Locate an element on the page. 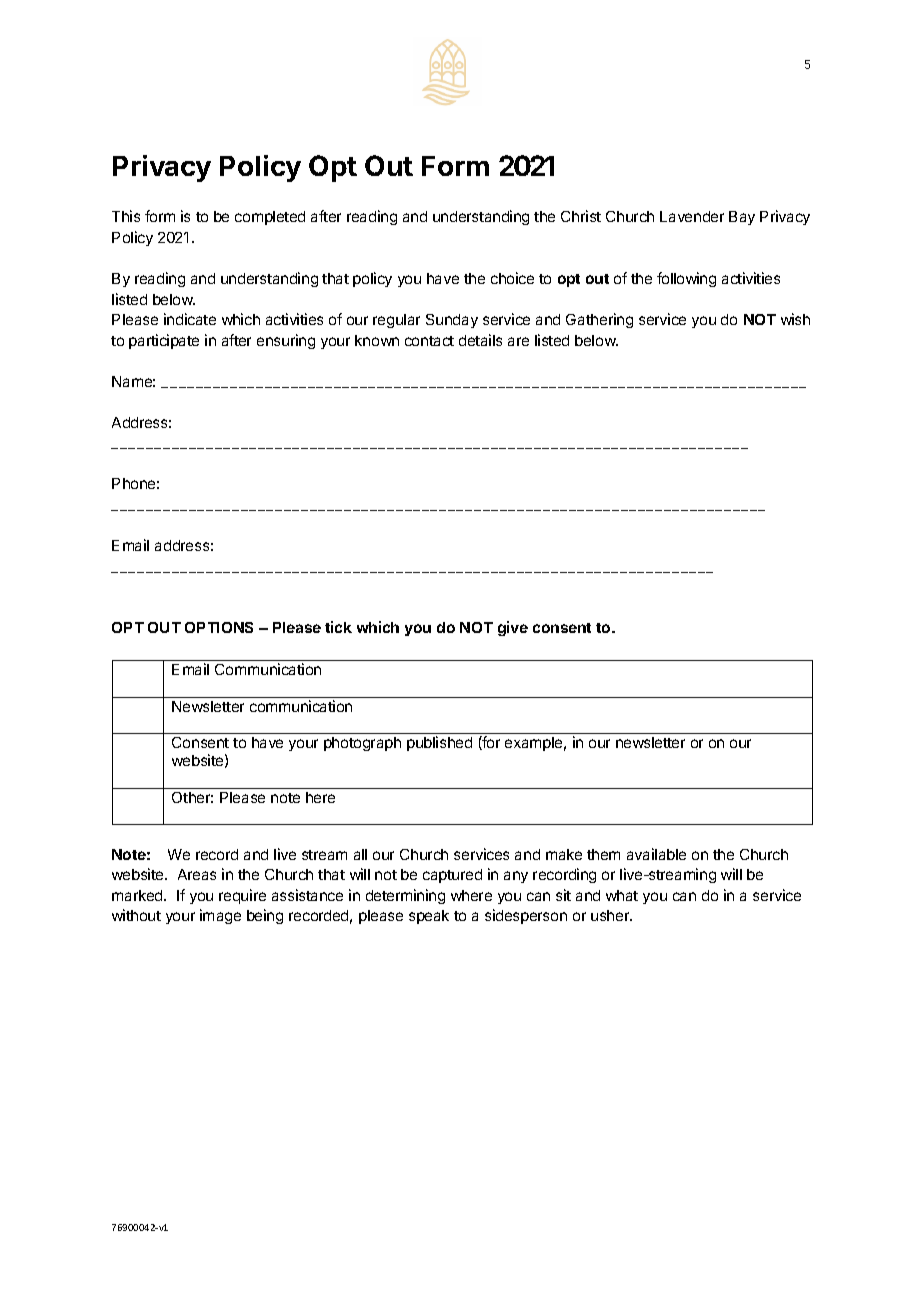 This image has height=1308, width=924. require is located at coordinates (242, 896).
